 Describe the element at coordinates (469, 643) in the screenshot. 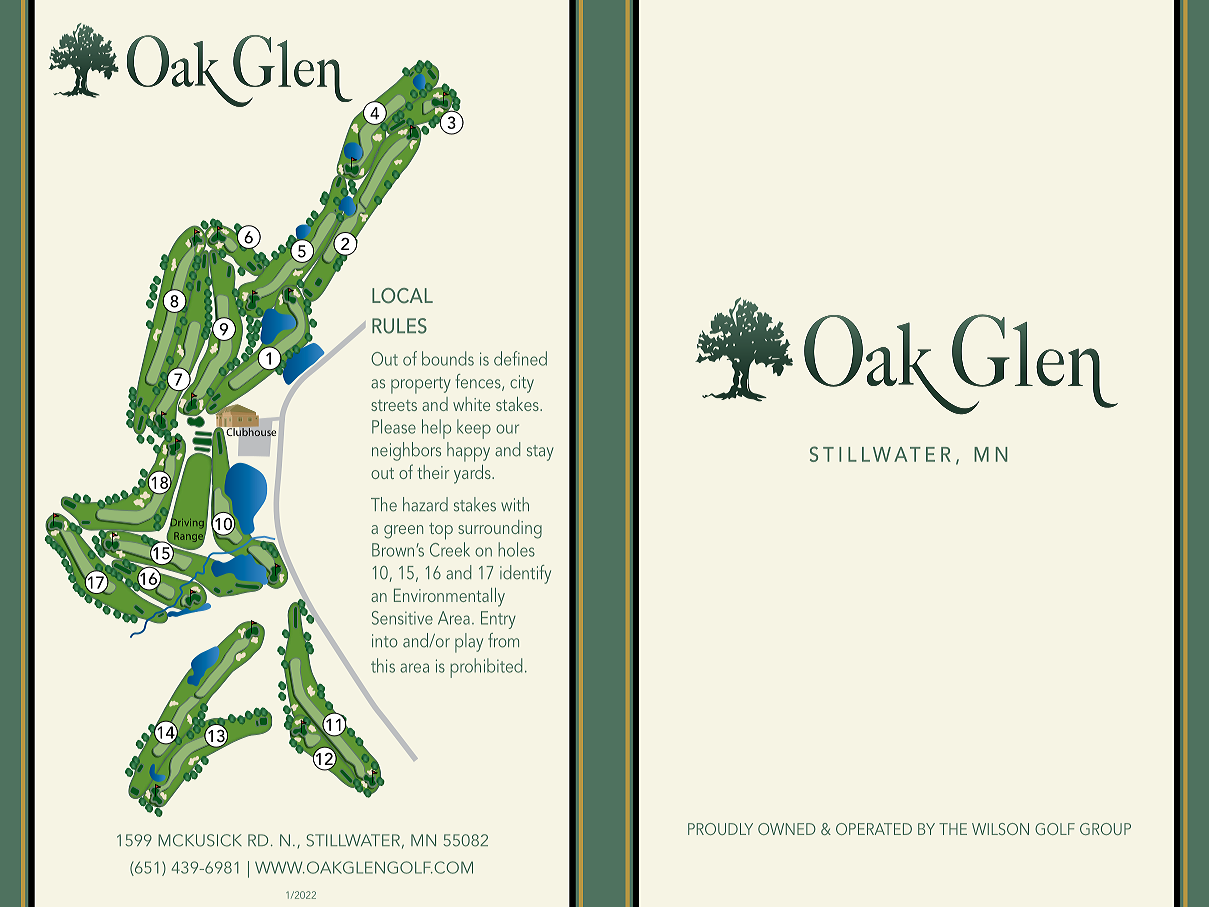

I see `play` at that location.
